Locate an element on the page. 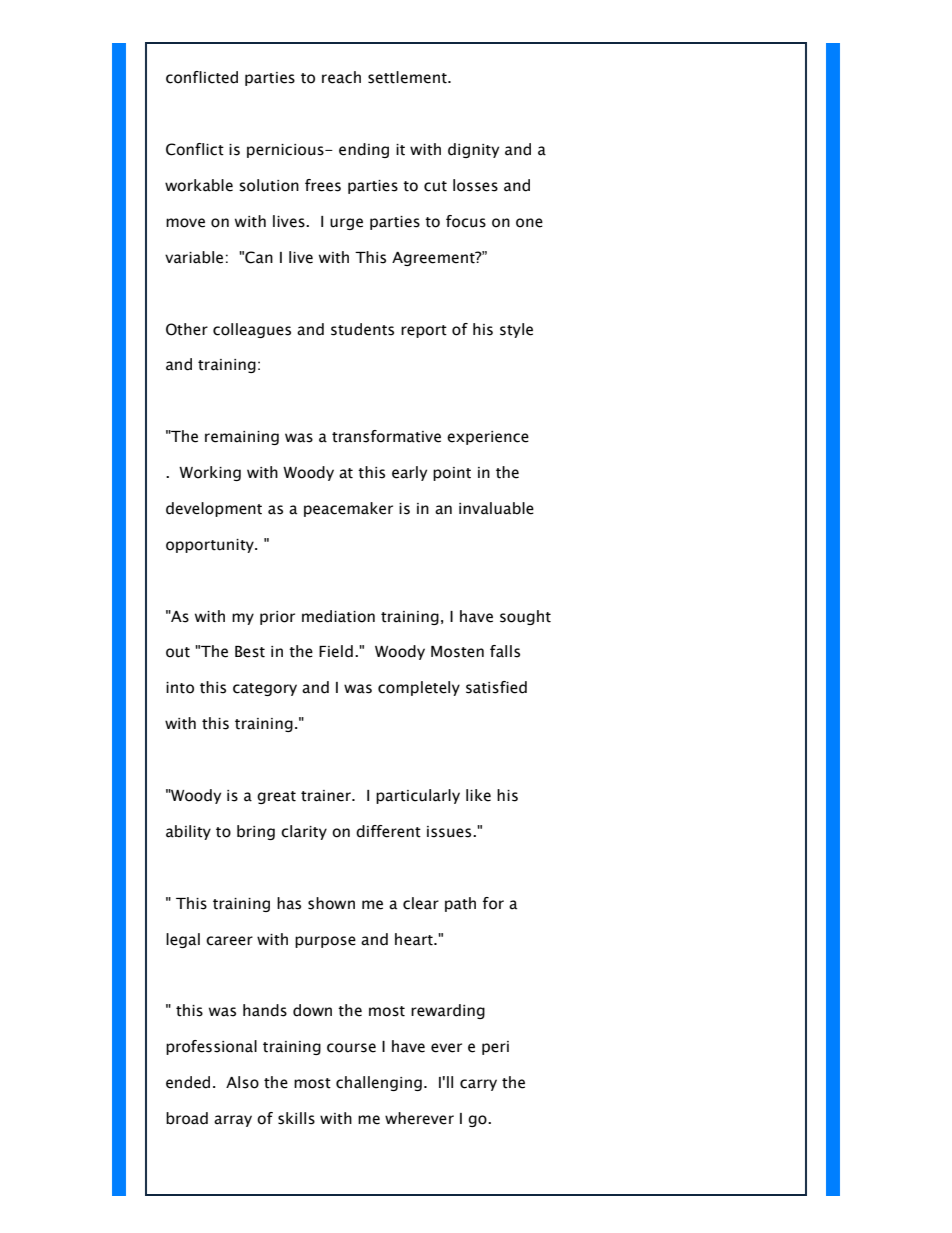  challenging is located at coordinates (379, 1083).
